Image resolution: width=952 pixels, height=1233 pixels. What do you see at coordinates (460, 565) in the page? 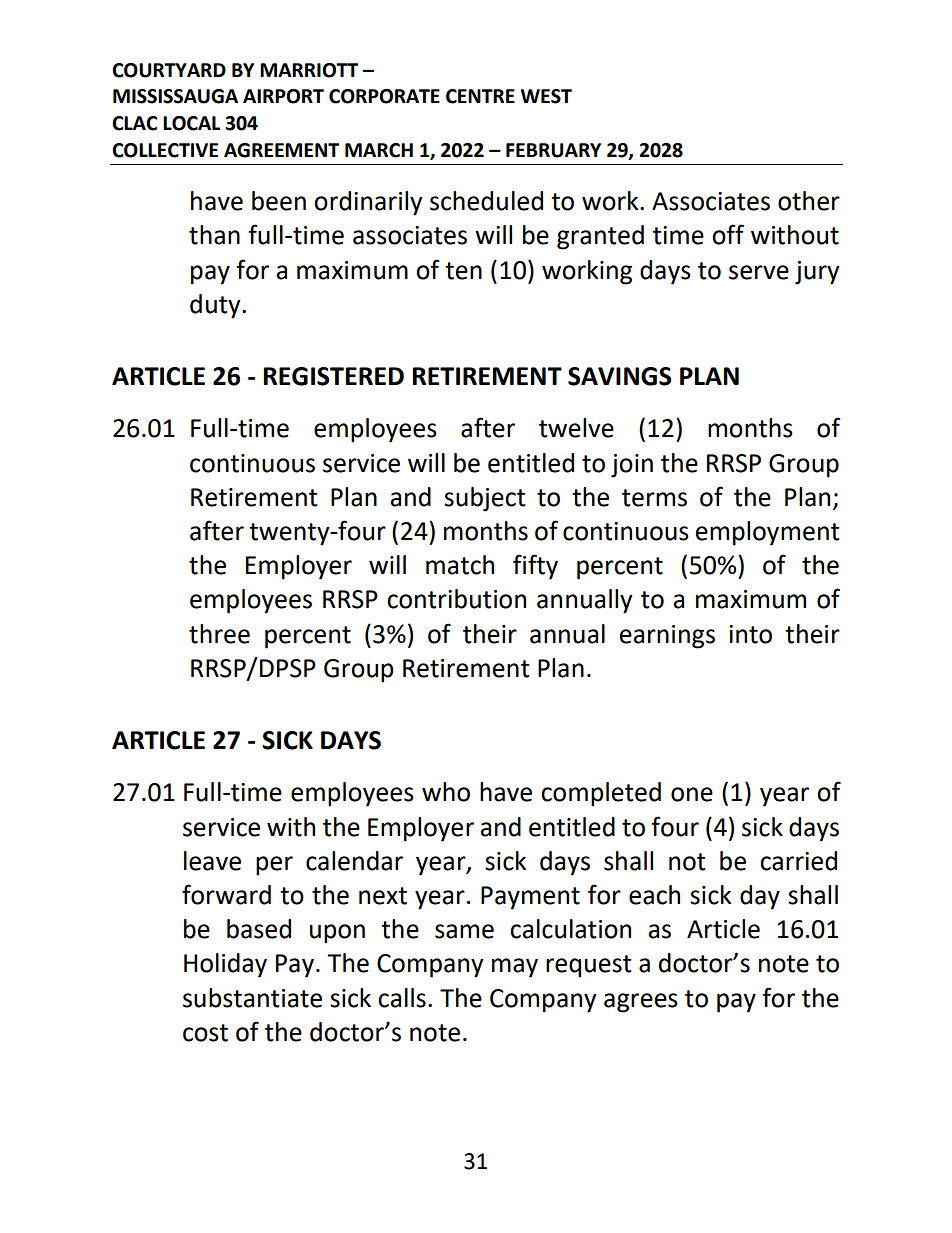
I see `match` at bounding box center [460, 565].
